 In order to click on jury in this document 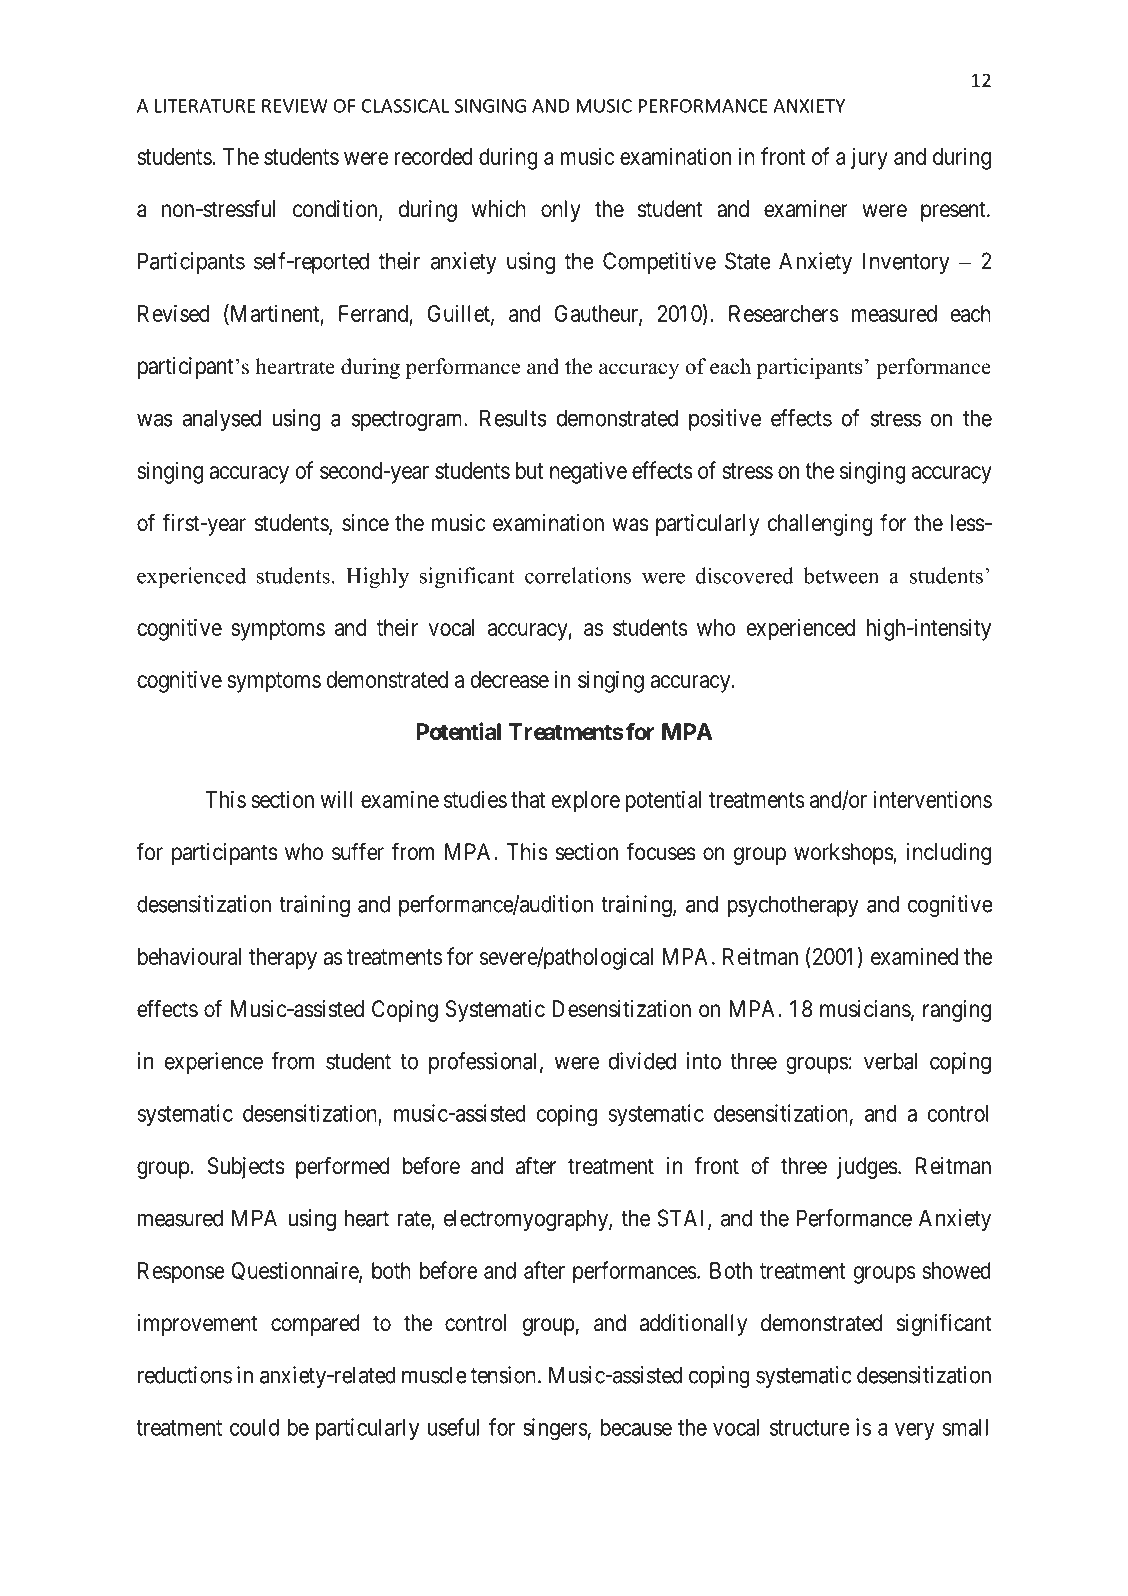, I will do `click(869, 158)`.
